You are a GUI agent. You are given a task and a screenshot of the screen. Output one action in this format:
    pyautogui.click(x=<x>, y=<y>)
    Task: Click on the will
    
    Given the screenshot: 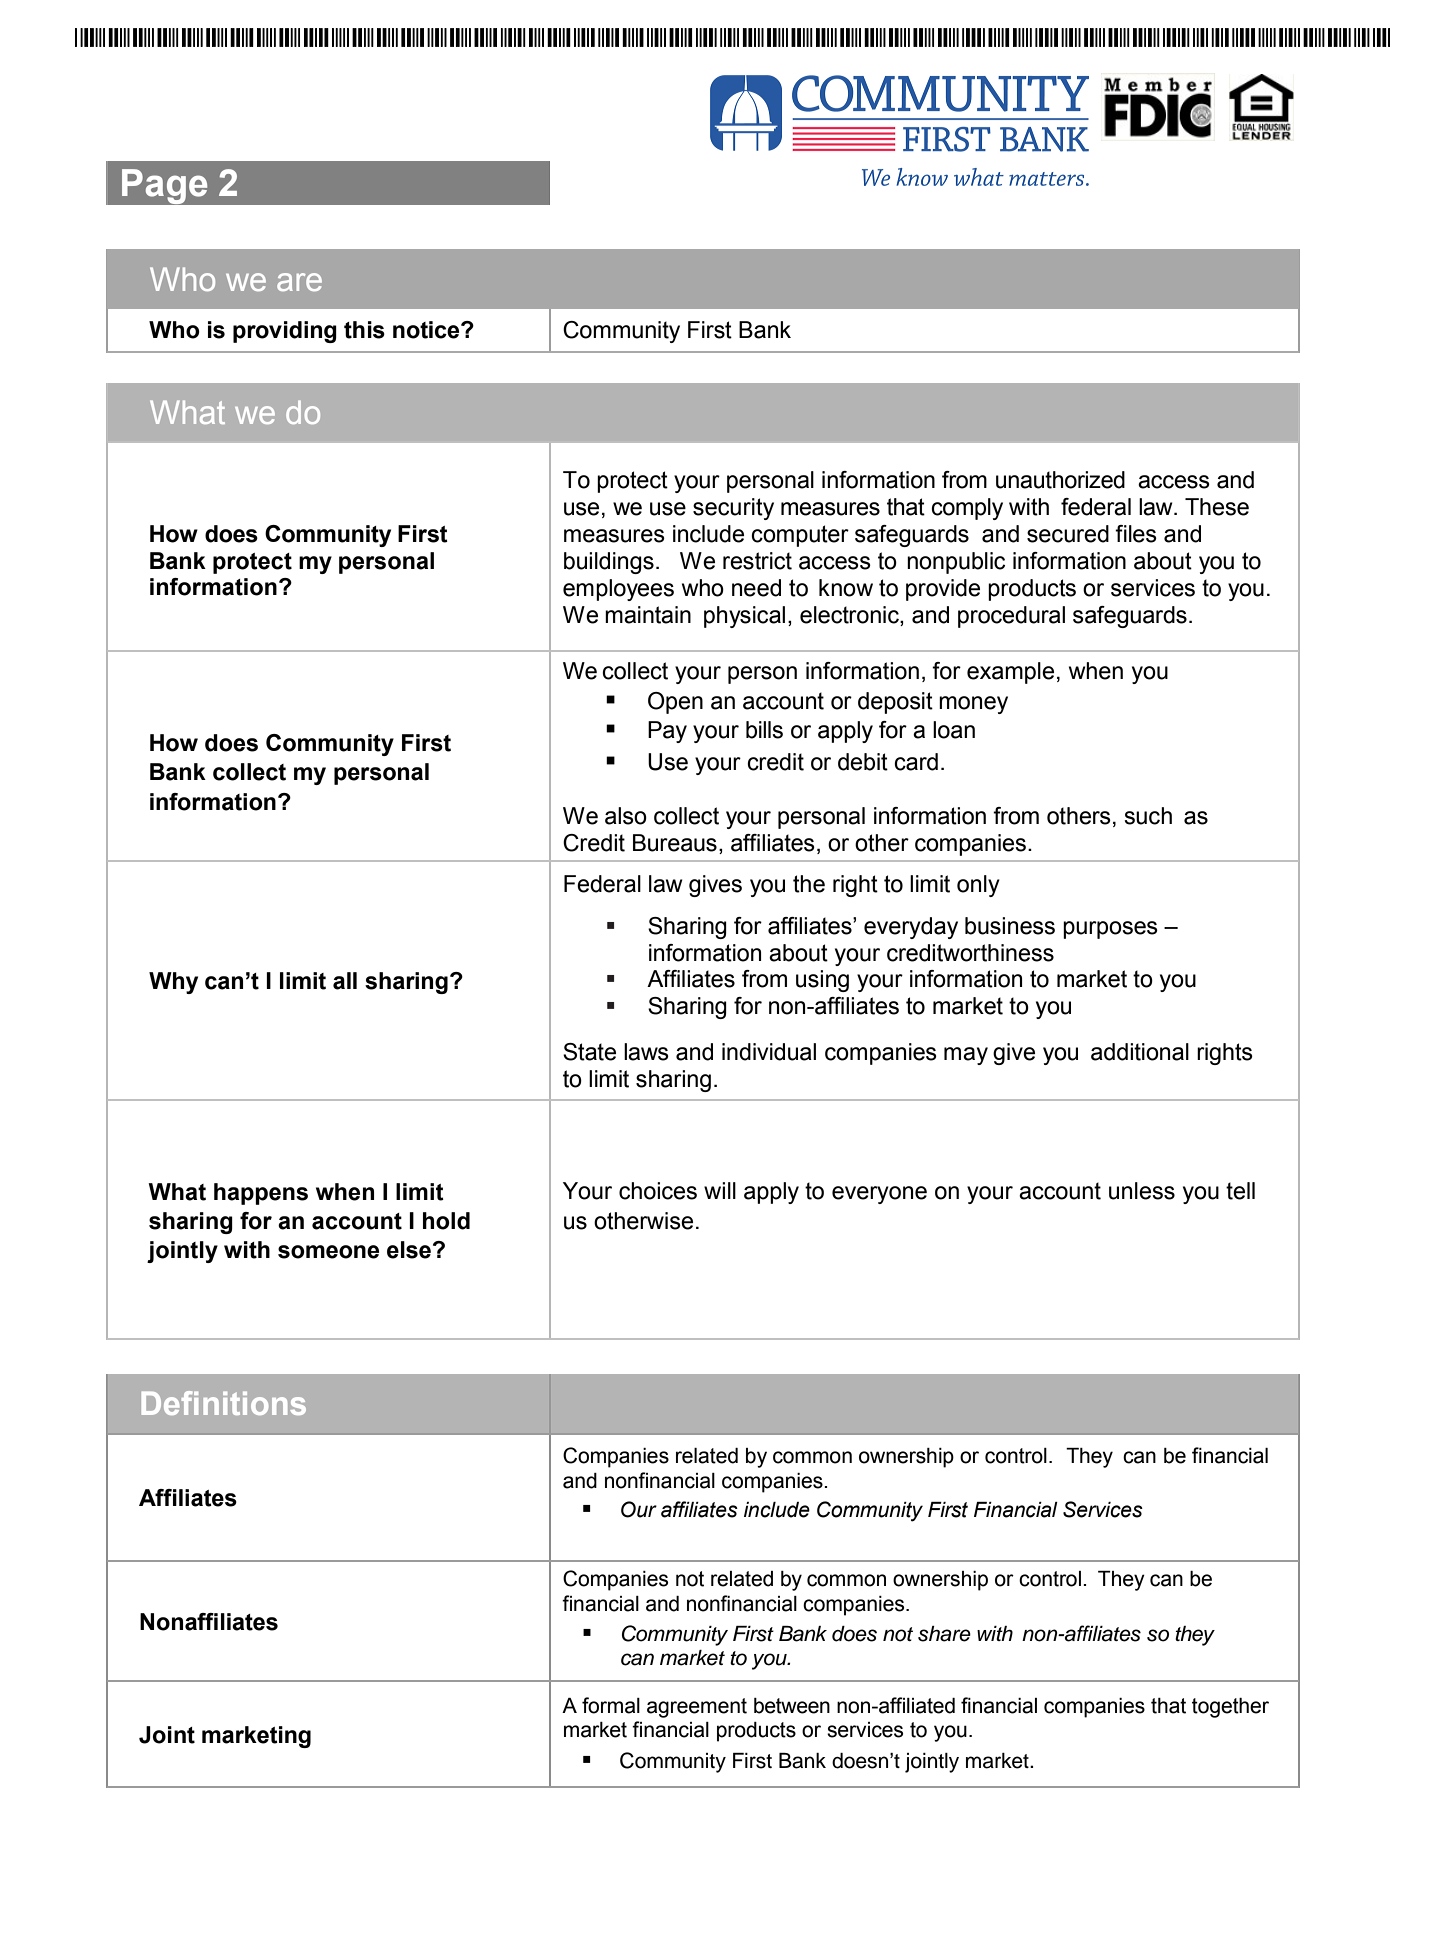 What is the action you would take?
    pyautogui.click(x=720, y=1190)
